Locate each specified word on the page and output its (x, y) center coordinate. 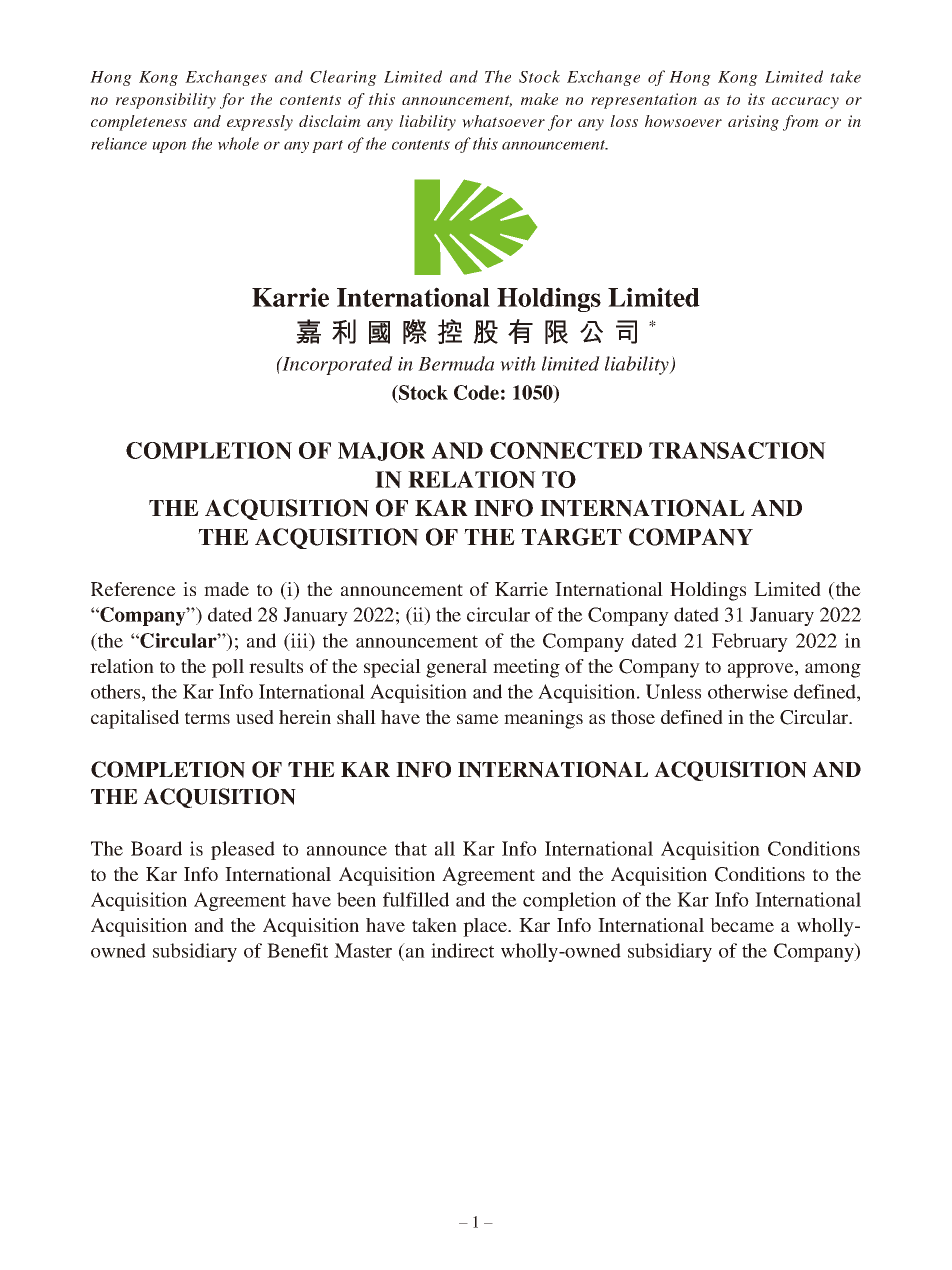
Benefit (297, 950)
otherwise (748, 691)
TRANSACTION (737, 450)
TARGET (571, 537)
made (226, 589)
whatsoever (503, 121)
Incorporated (336, 365)
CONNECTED (566, 450)
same (478, 719)
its (756, 99)
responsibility (166, 101)
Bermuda (456, 363)
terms (207, 718)
